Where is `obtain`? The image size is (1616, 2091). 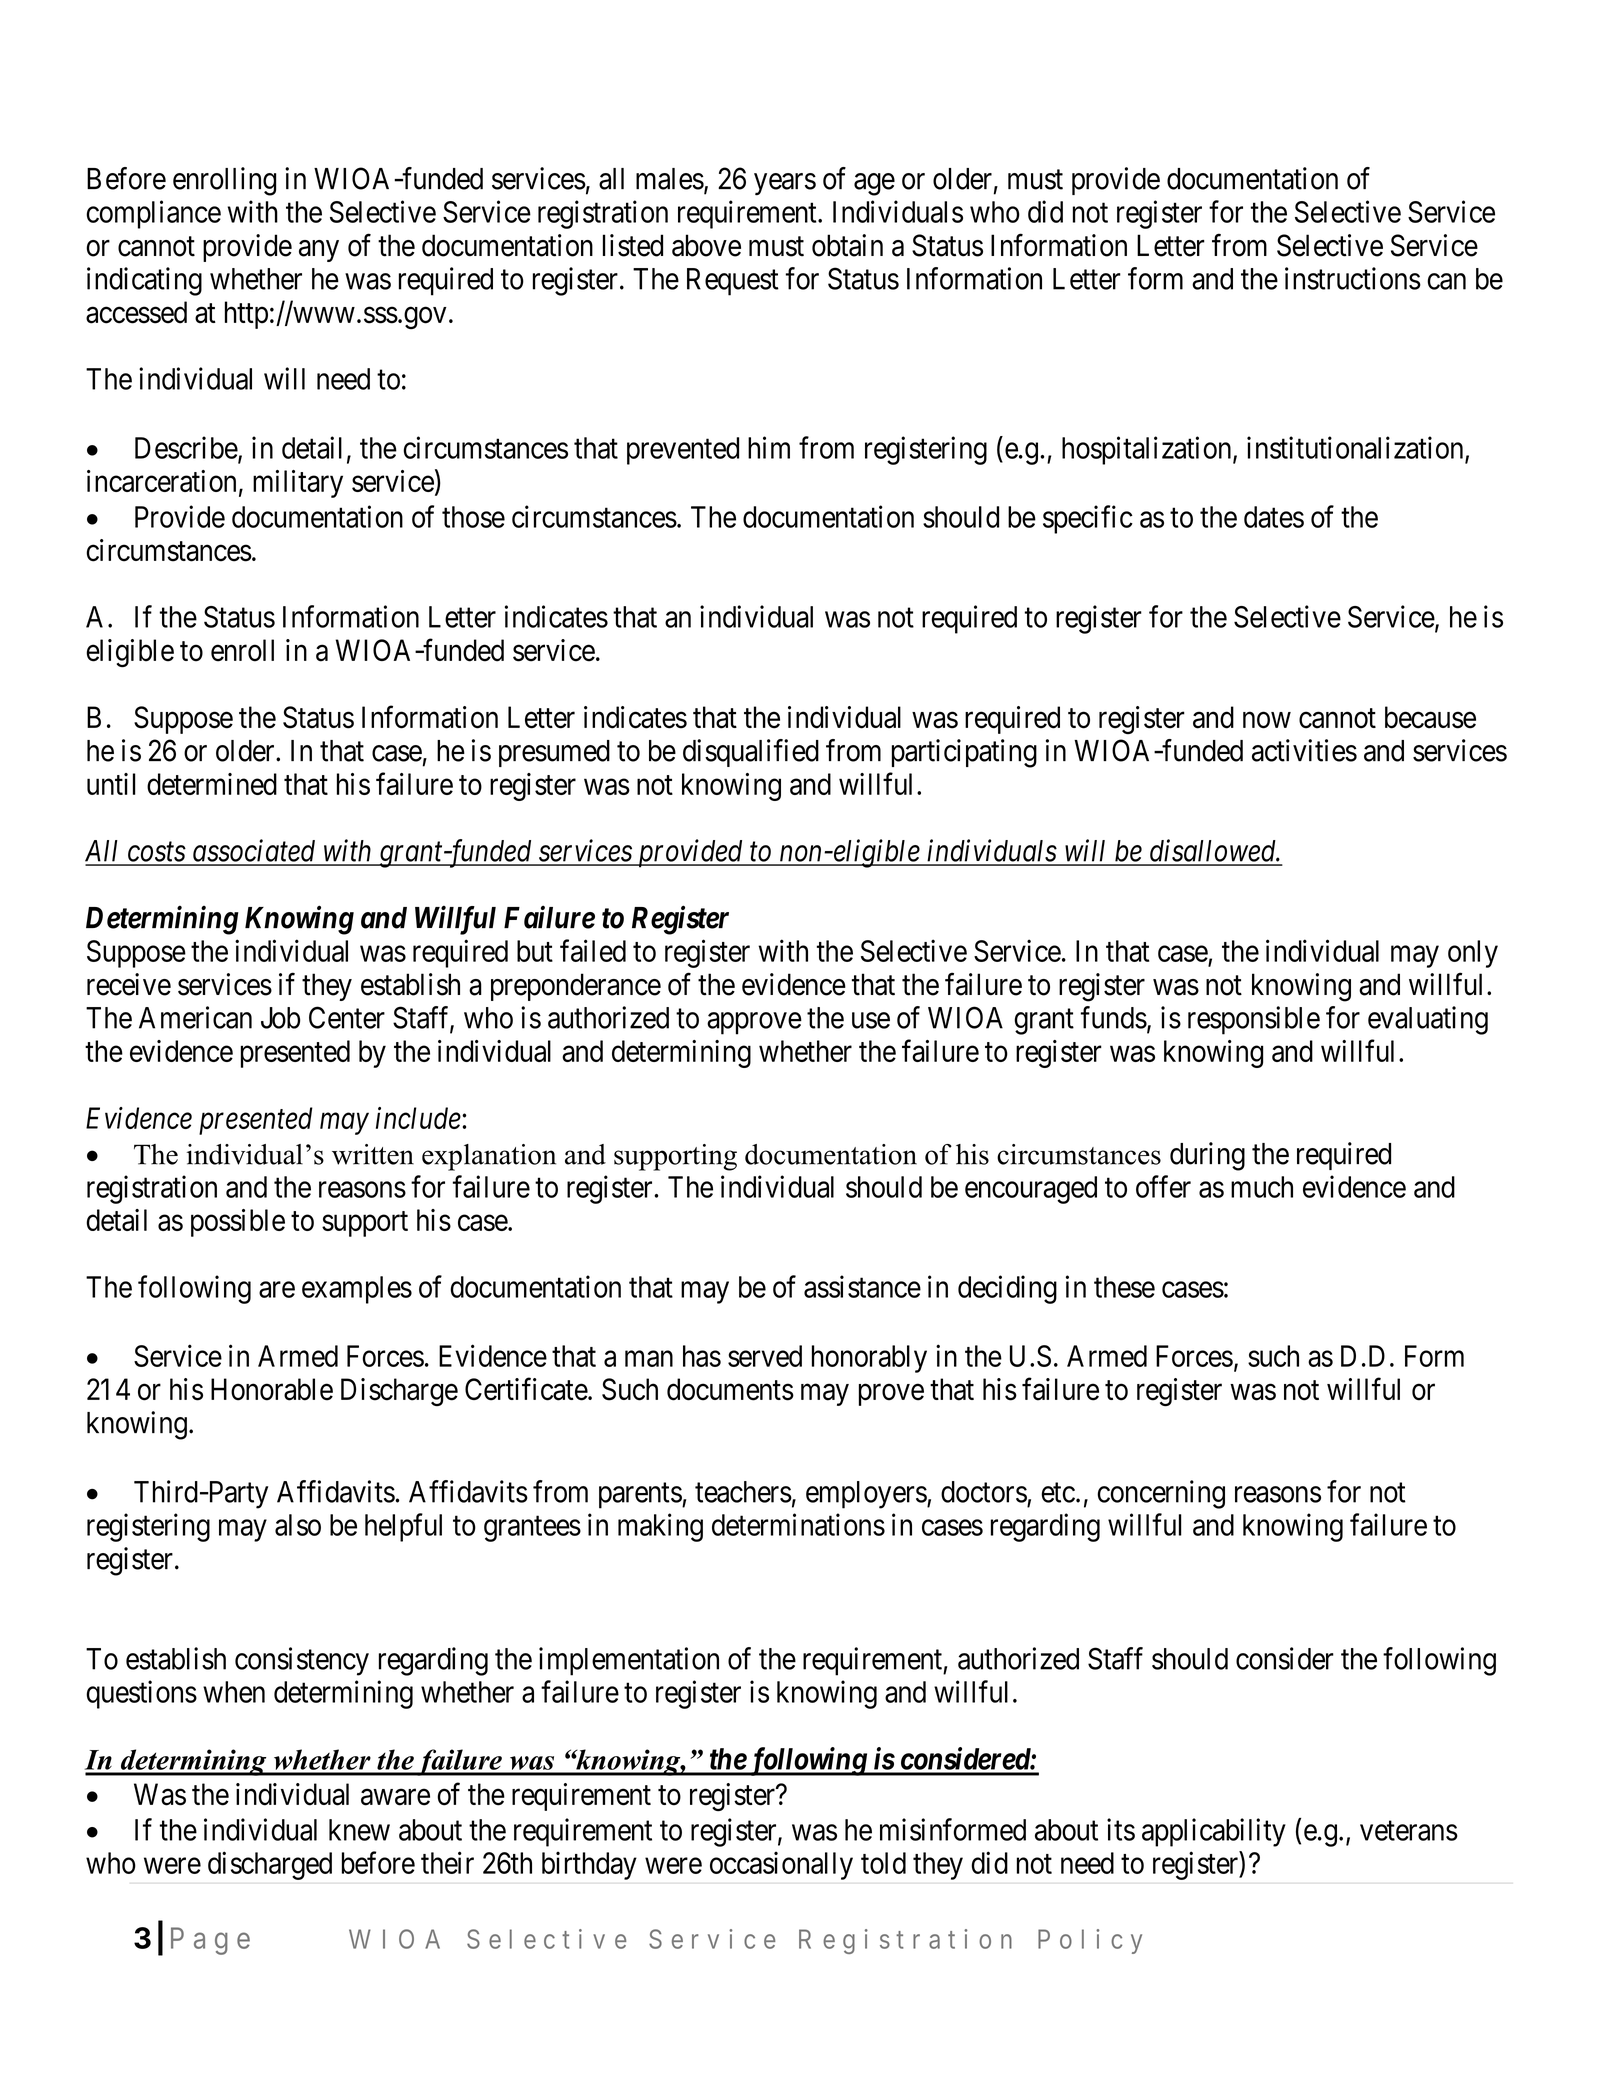 obtain is located at coordinates (847, 245).
